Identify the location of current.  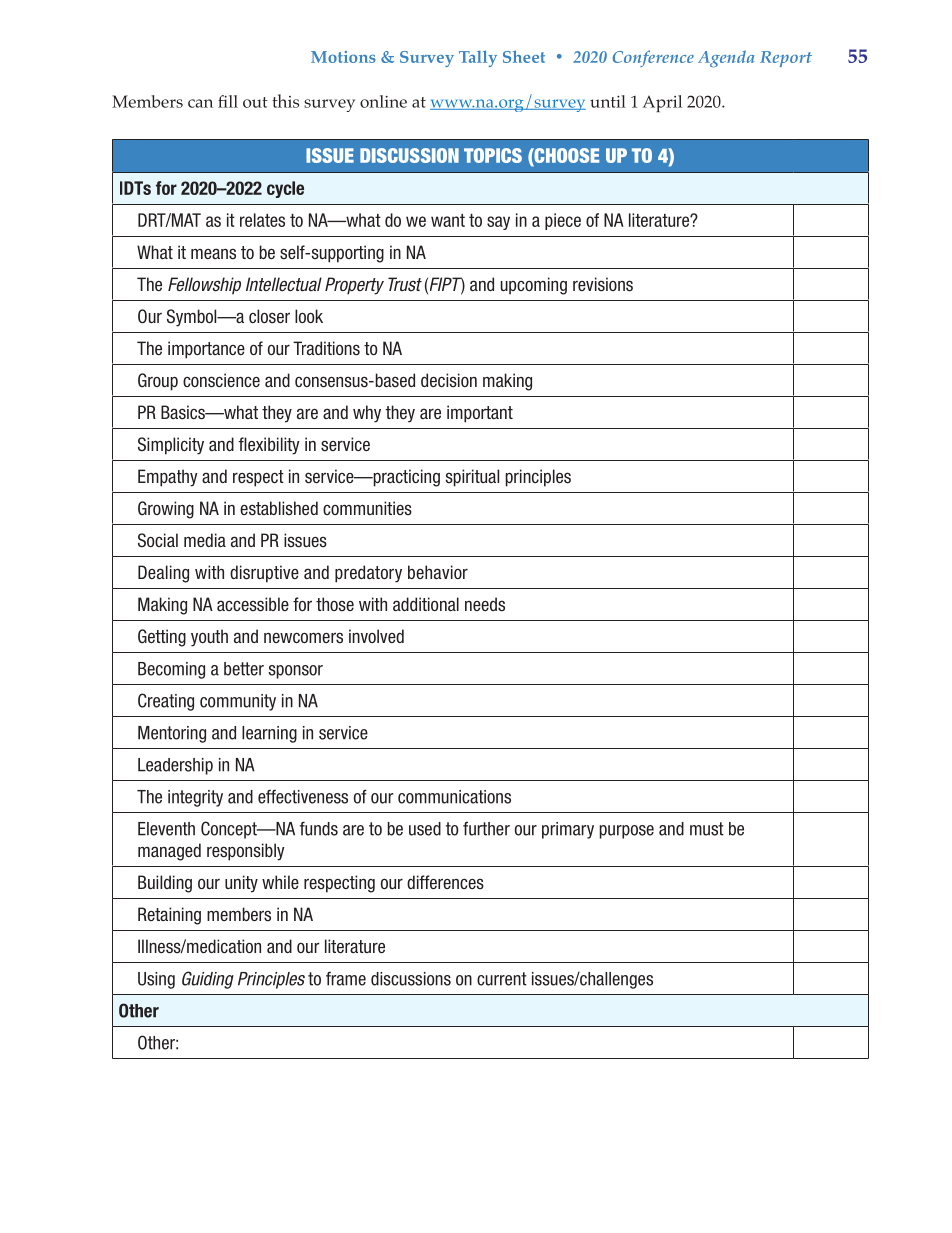
(502, 979).
